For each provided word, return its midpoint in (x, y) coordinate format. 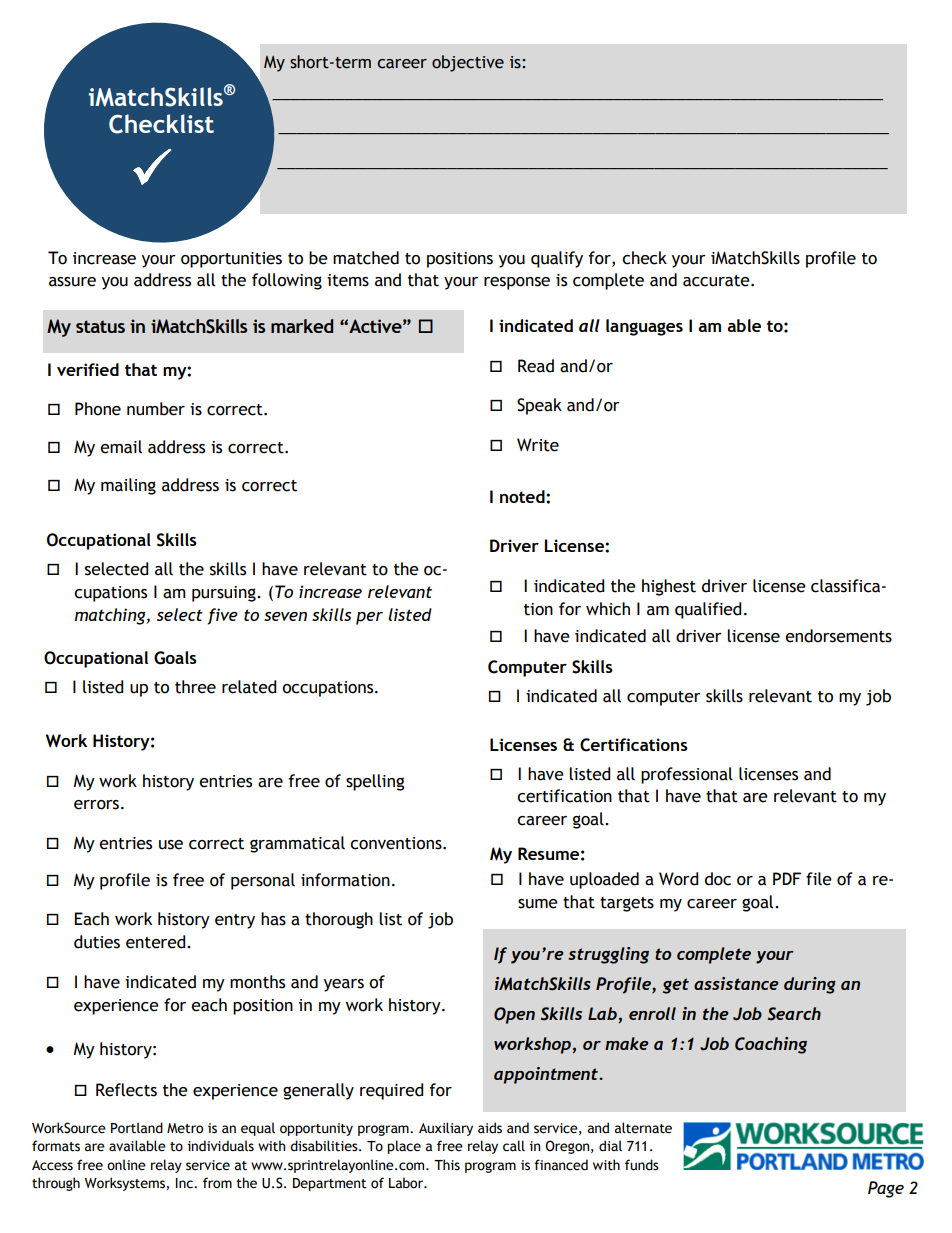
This (447, 1164)
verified (88, 369)
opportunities (231, 260)
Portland (137, 1128)
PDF (787, 878)
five (222, 616)
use (171, 845)
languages (644, 327)
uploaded (604, 880)
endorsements (838, 636)
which (608, 609)
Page (886, 1189)
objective (468, 63)
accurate (717, 281)
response (517, 283)
